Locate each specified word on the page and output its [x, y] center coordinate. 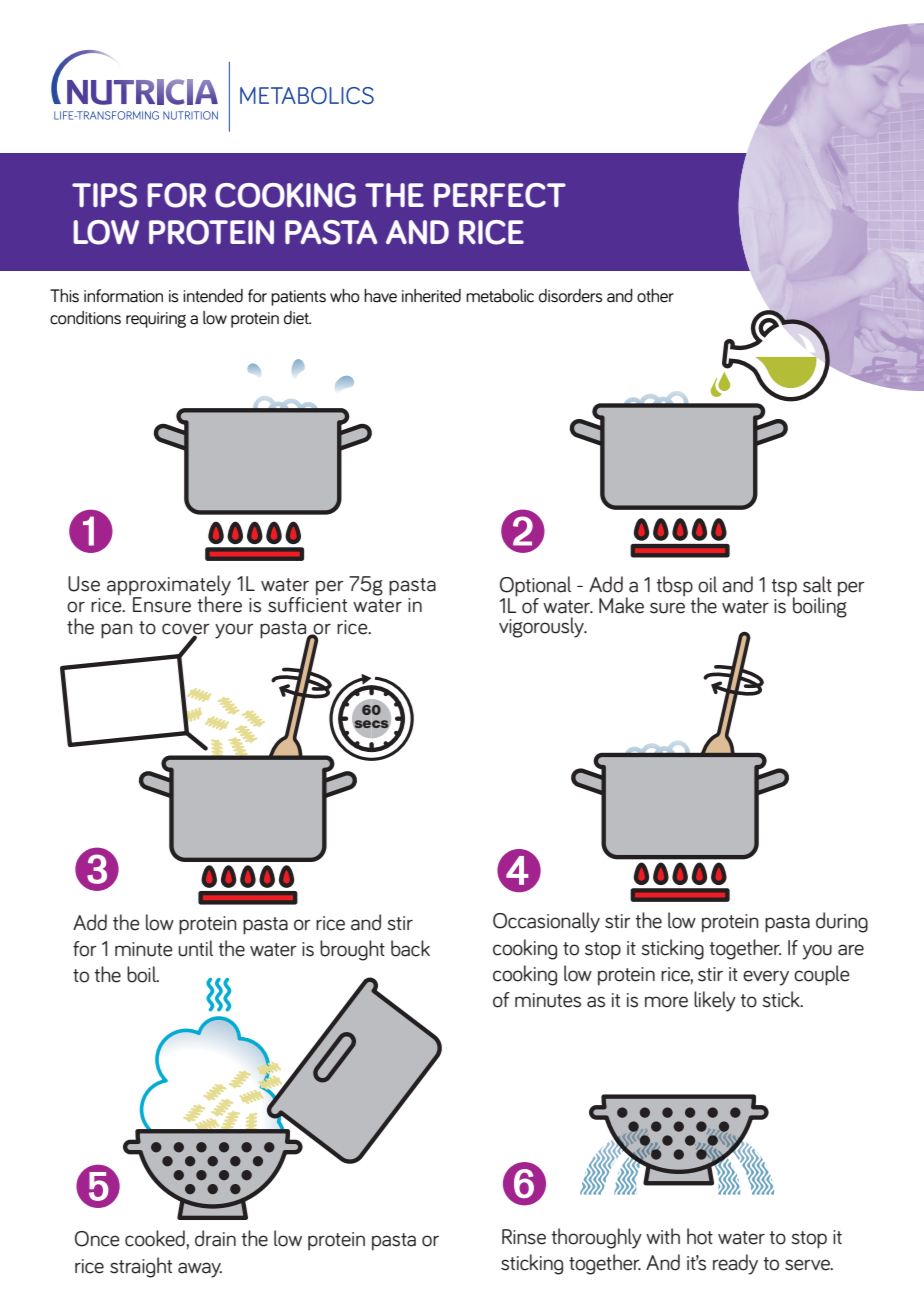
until [195, 948]
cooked [156, 1238]
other [655, 296]
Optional [535, 586]
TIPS [104, 195]
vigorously [542, 627]
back [410, 948]
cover [186, 630]
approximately [169, 586]
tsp [784, 588]
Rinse [524, 1237]
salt [817, 584]
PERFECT [500, 195]
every [766, 978]
